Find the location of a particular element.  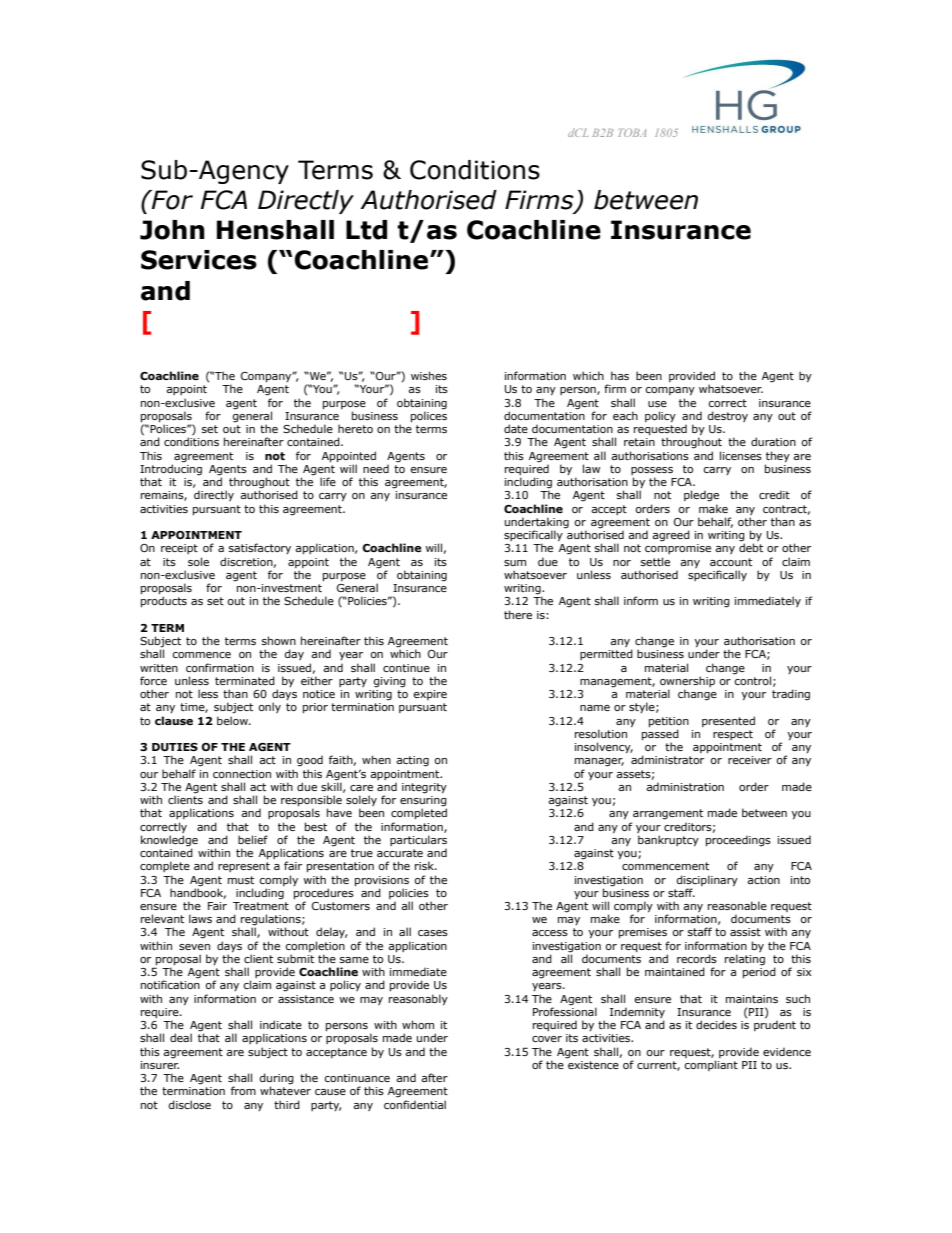

Introducing is located at coordinates (171, 470).
